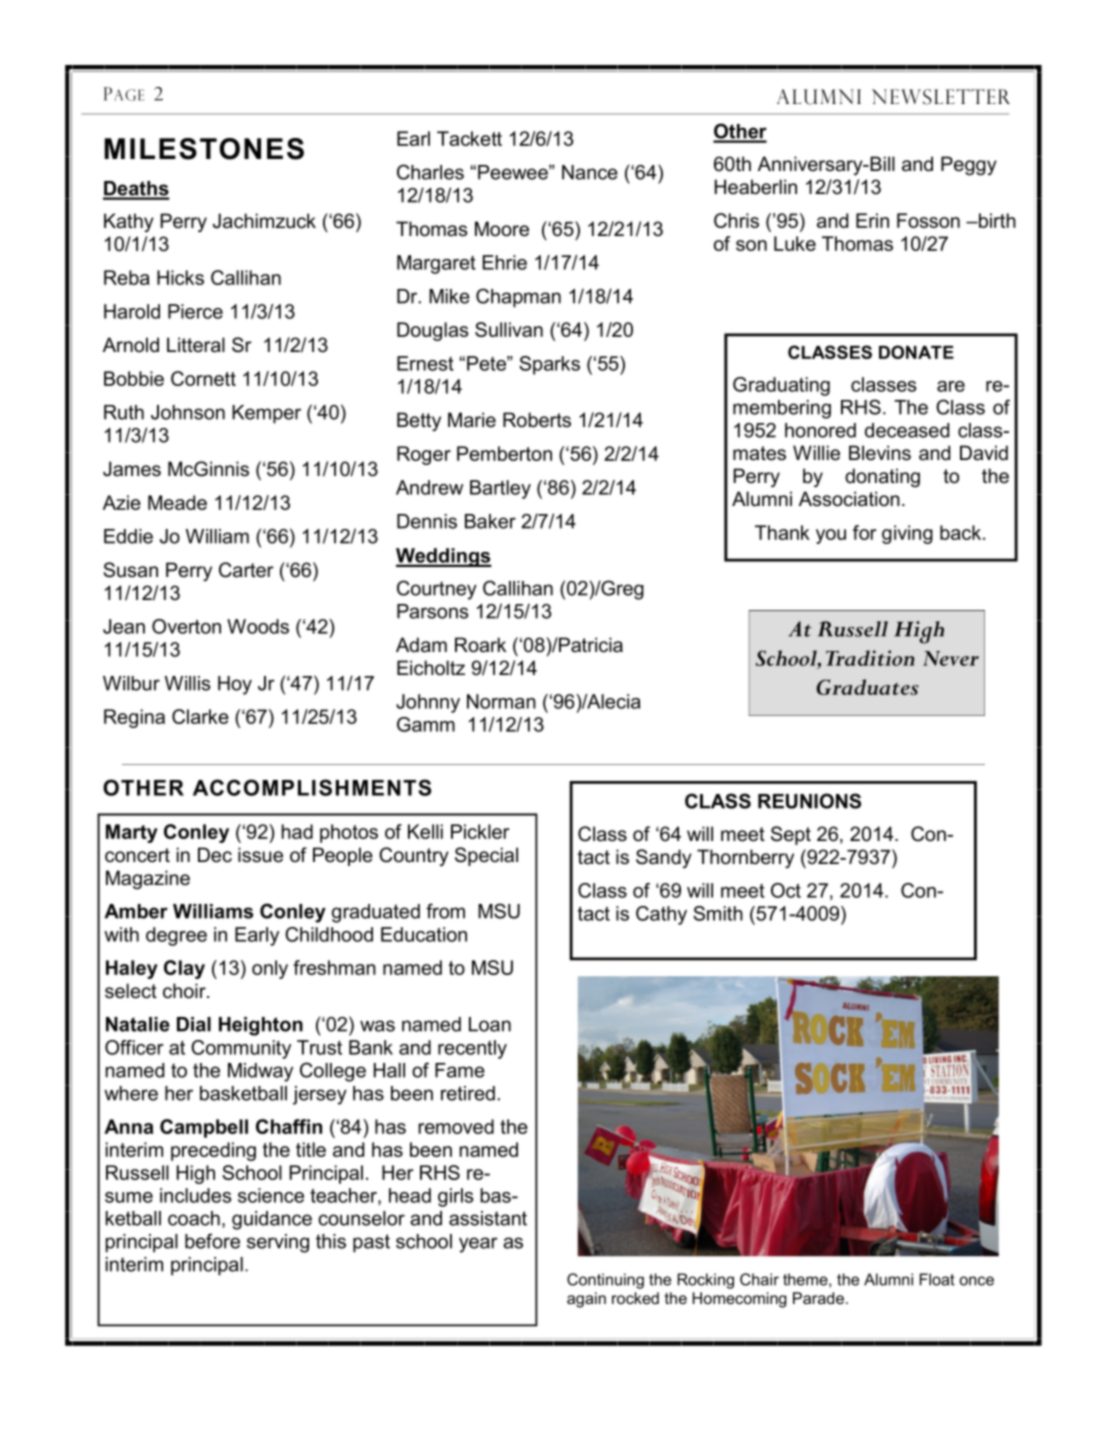 The height and width of the screenshot is (1432, 1107). I want to click on Graduates, so click(868, 687).
